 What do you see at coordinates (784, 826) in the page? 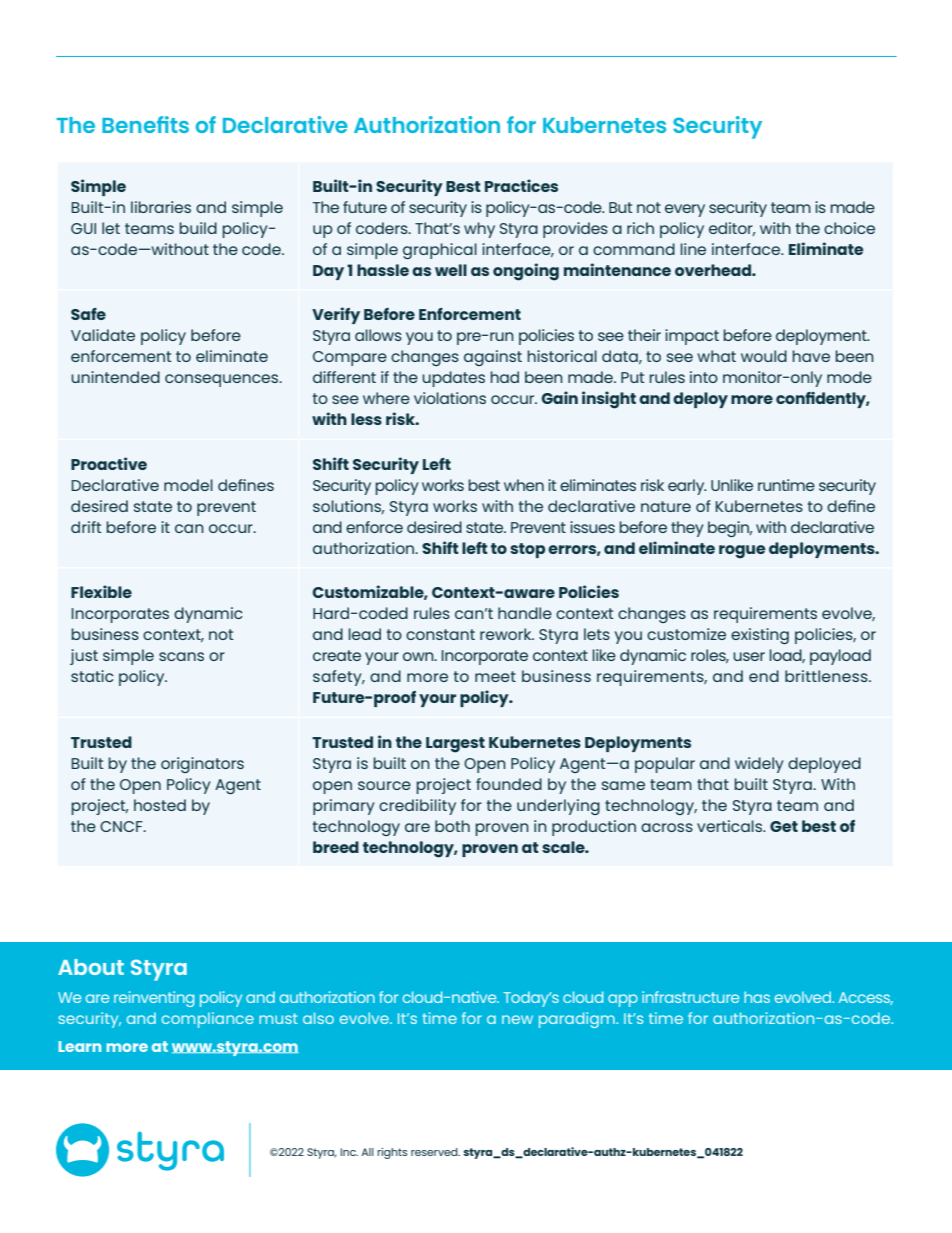
I see `Get` at bounding box center [784, 826].
